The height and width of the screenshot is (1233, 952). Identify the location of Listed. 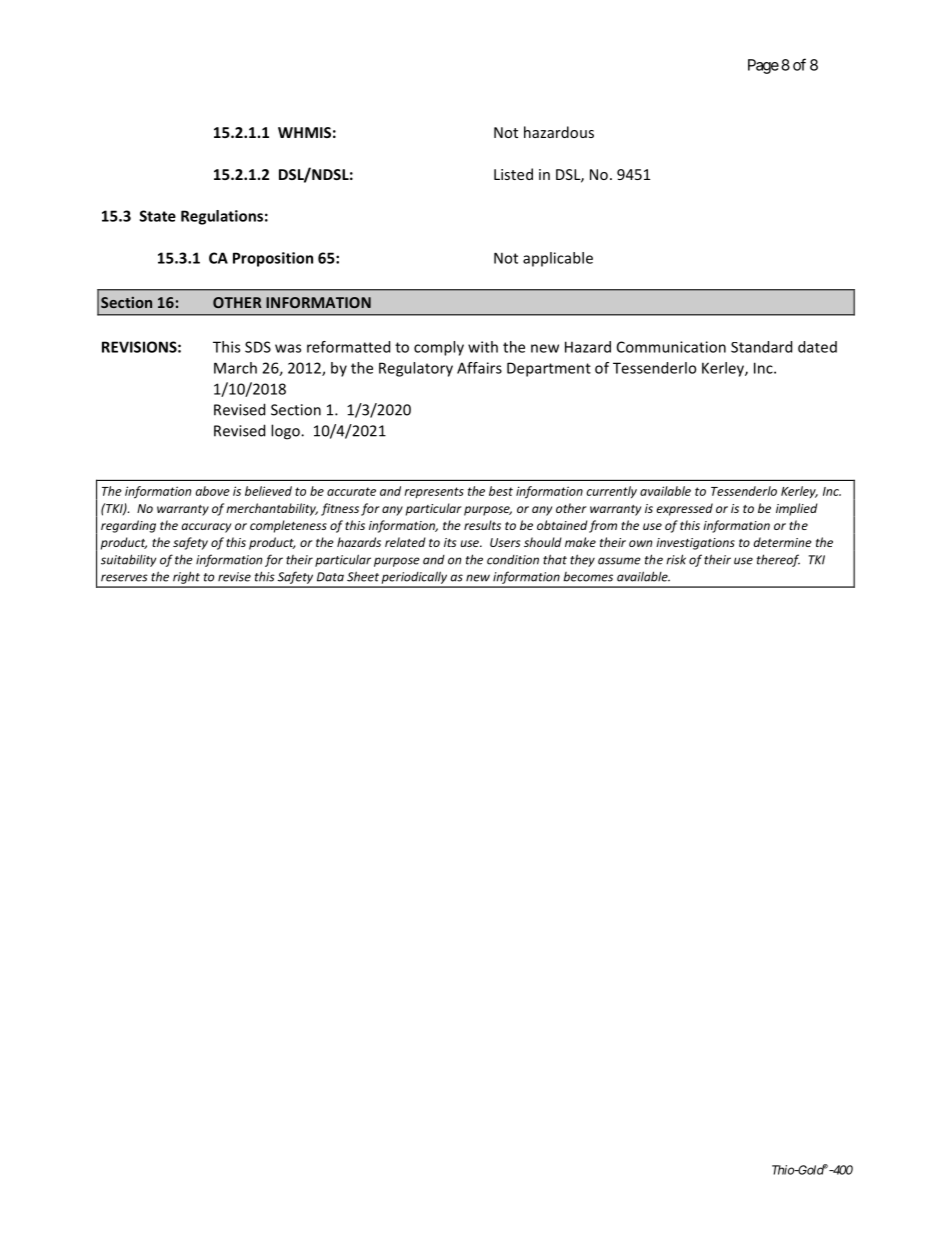
(513, 174).
